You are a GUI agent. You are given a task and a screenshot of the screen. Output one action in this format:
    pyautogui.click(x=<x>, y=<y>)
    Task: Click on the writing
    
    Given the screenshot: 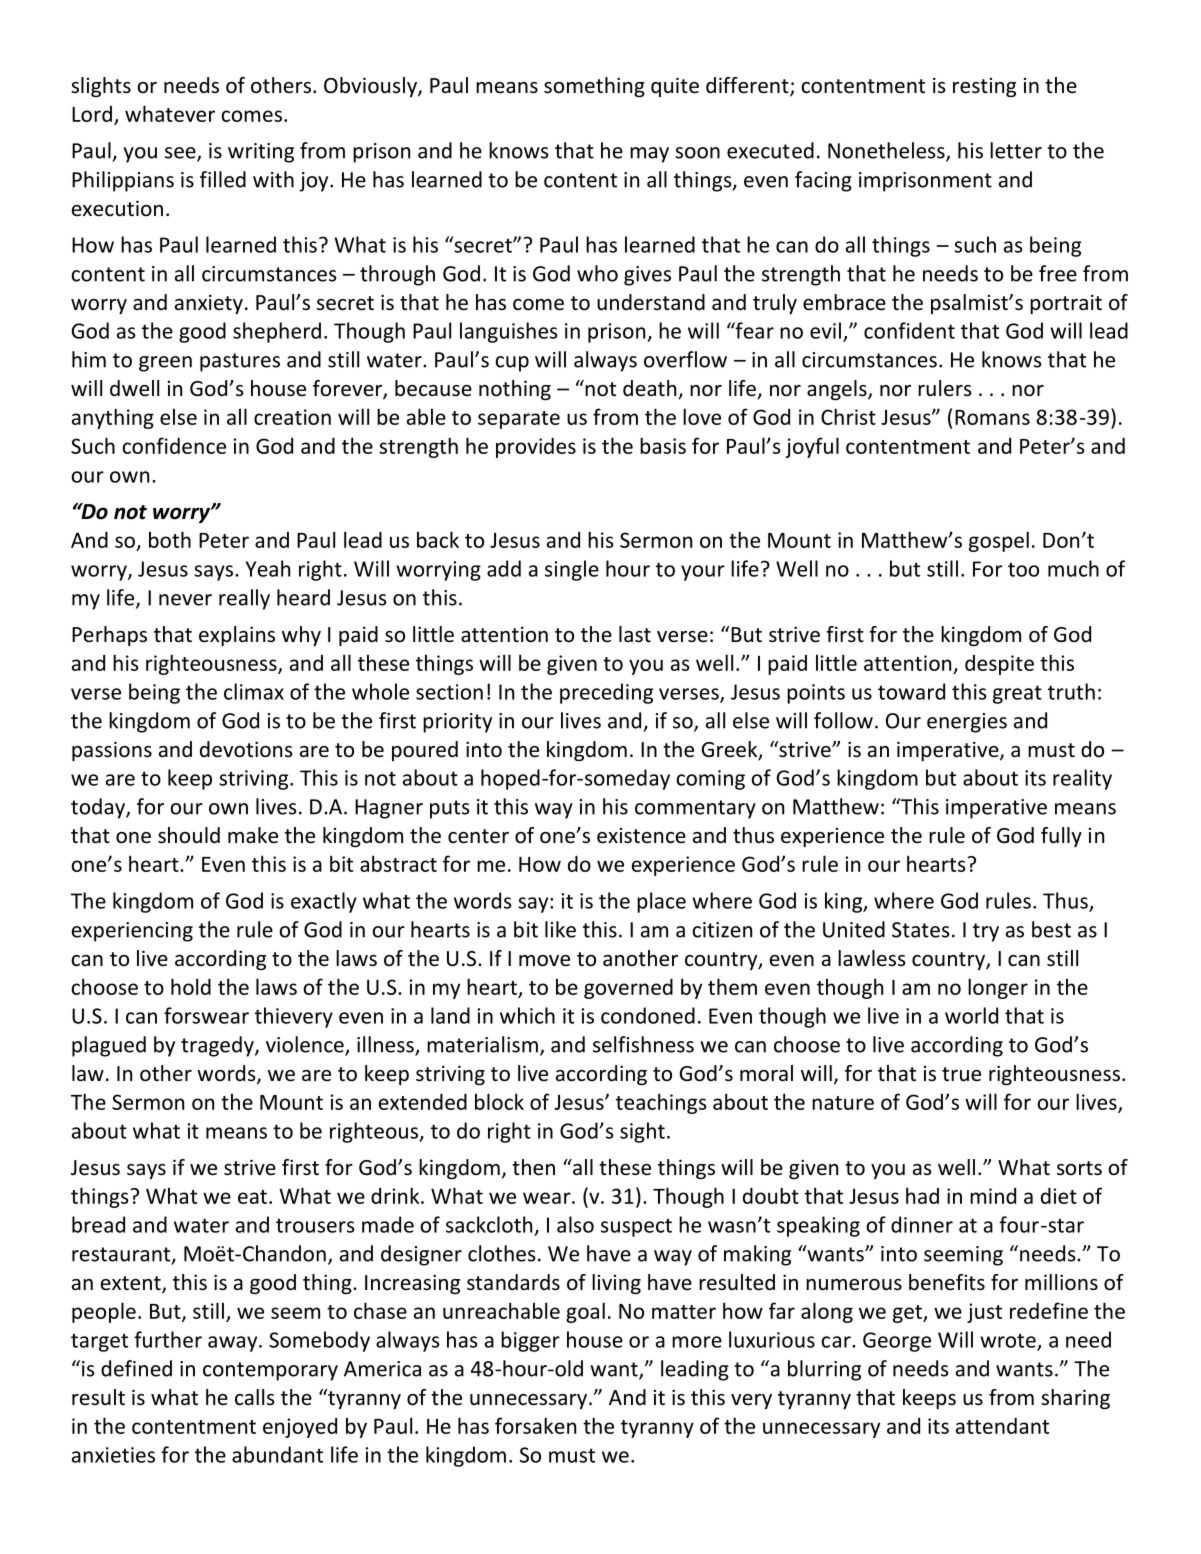 What is the action you would take?
    pyautogui.click(x=261, y=153)
